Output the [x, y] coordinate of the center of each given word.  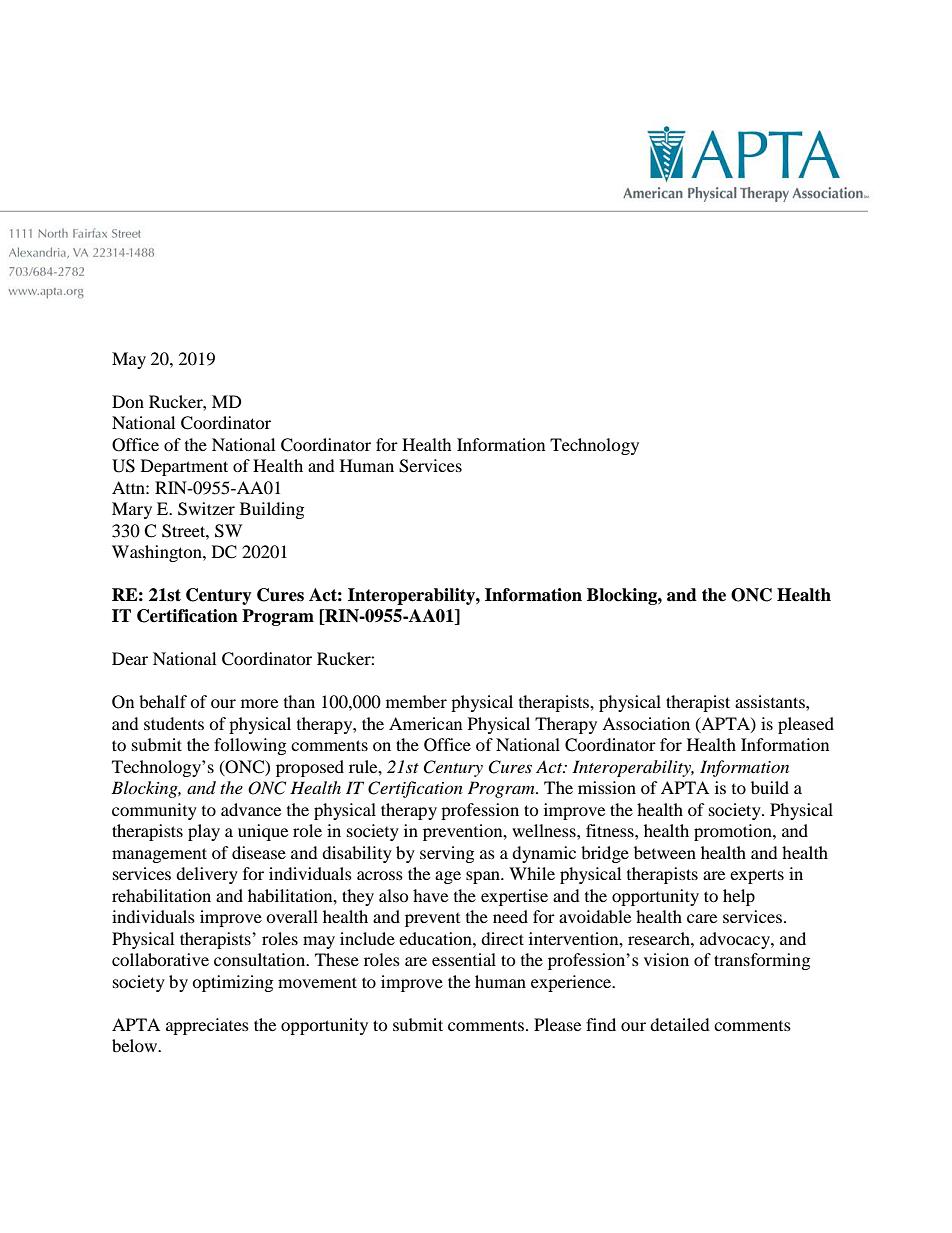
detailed [680, 1024]
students [174, 723]
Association [646, 723]
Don [128, 401]
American [425, 723]
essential [464, 959]
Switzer [206, 509]
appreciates [207, 1026]
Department [184, 467]
